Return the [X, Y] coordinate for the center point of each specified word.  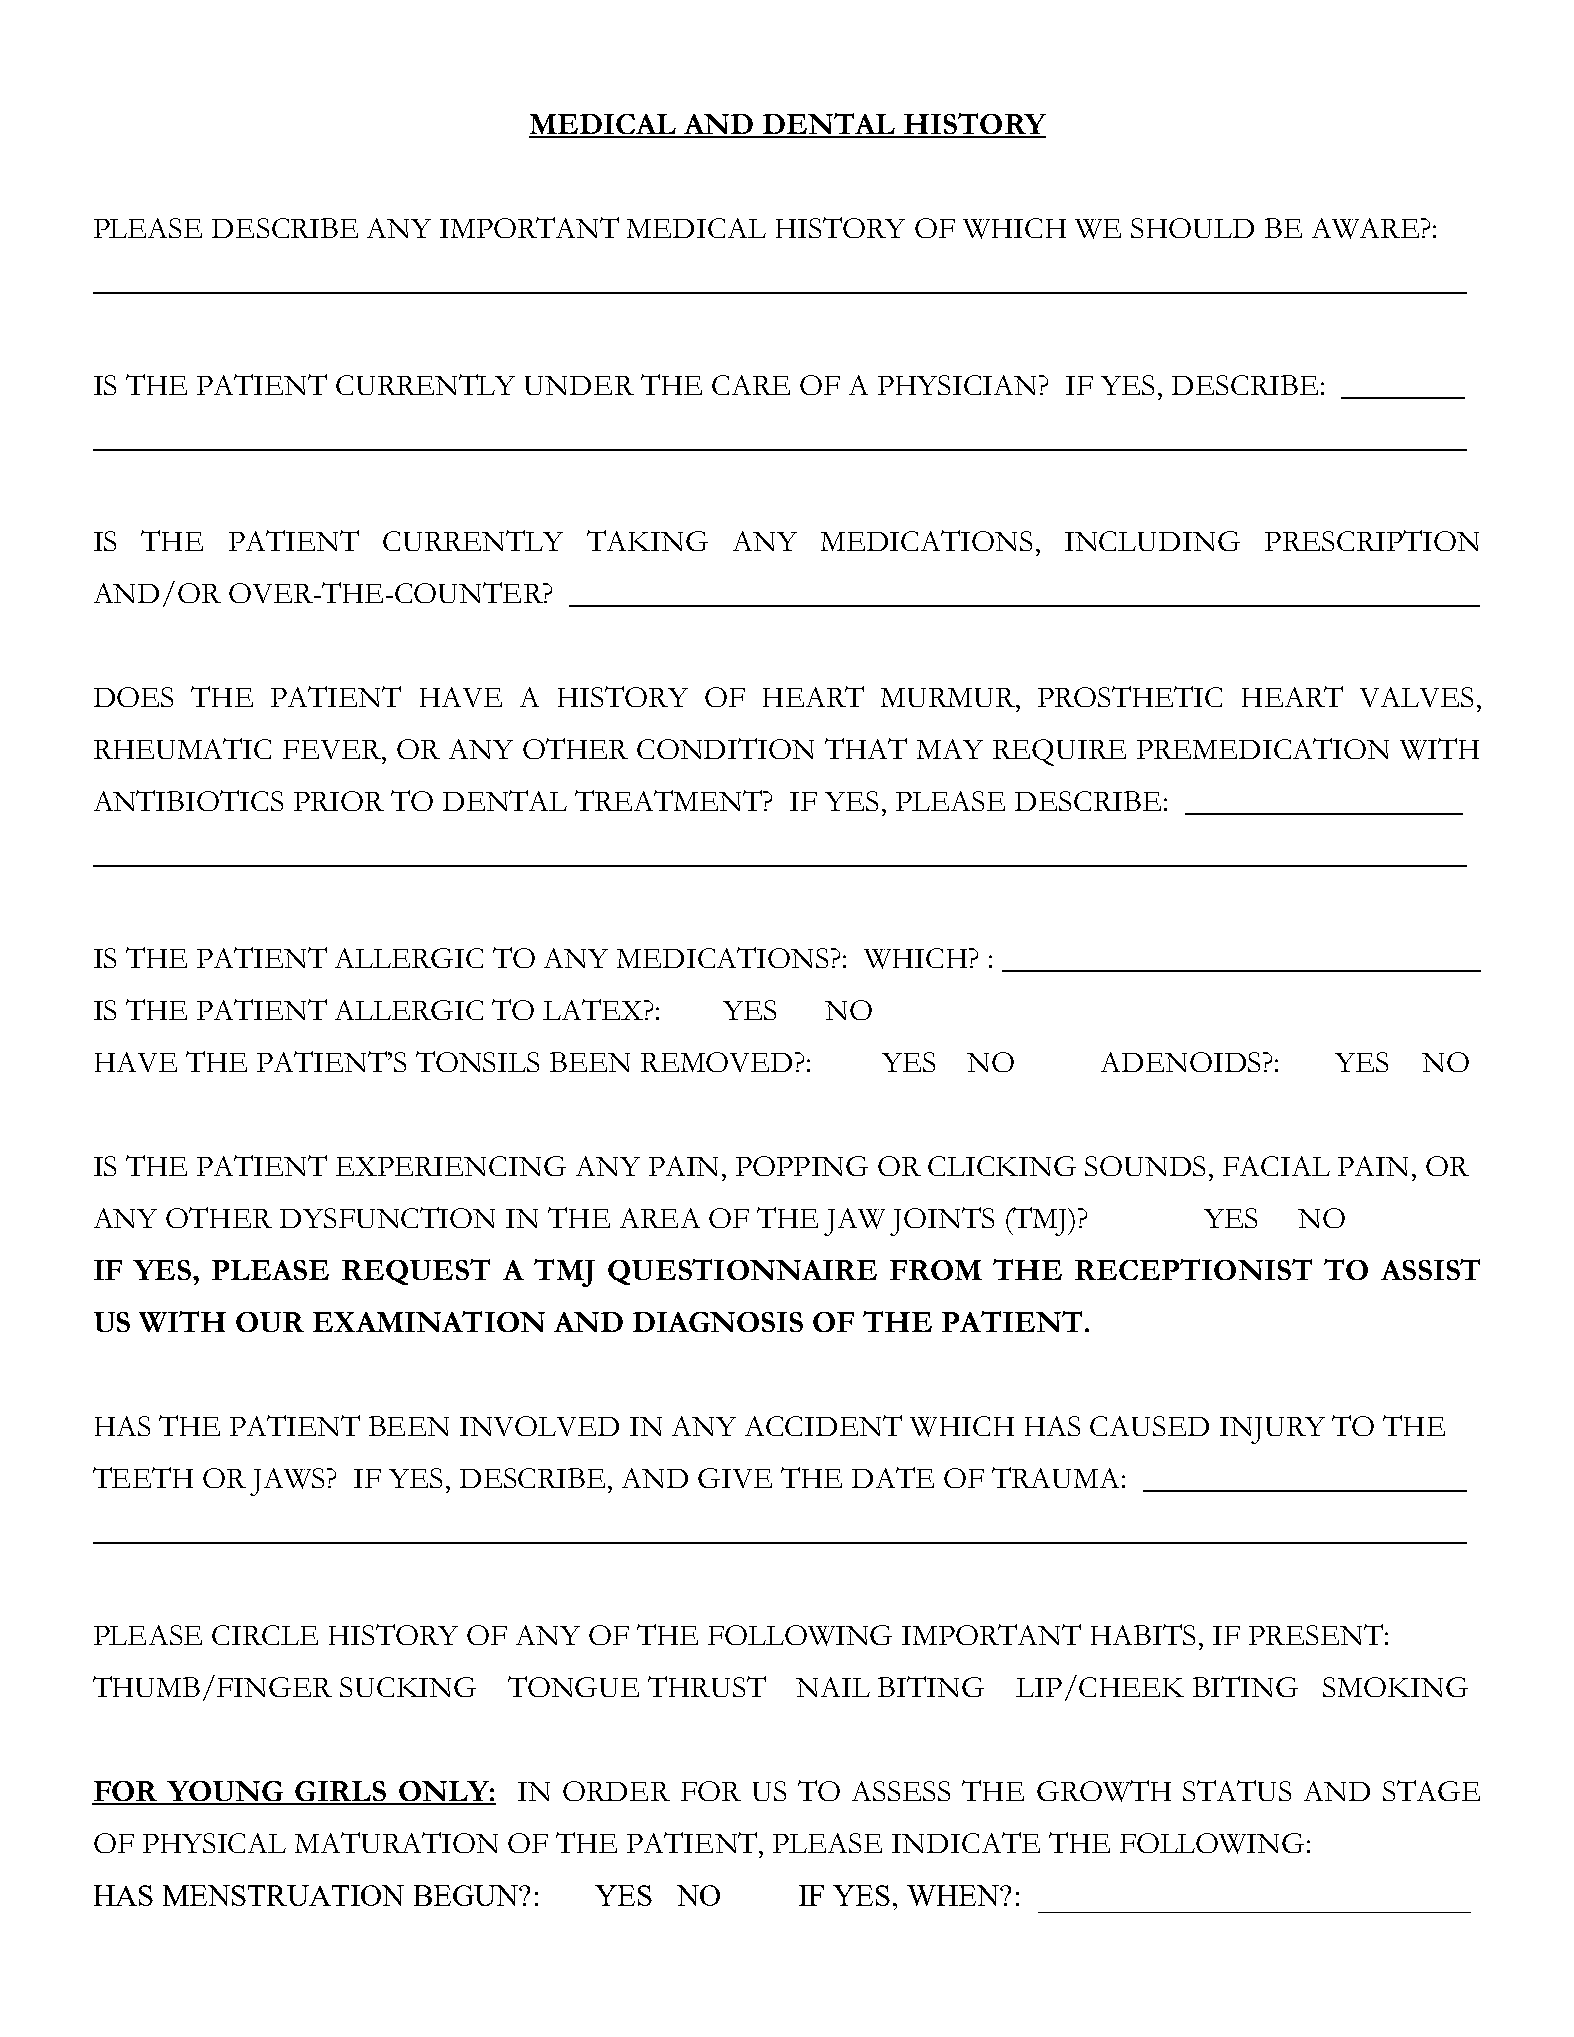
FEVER [333, 749]
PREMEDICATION [1263, 748]
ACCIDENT [823, 1425]
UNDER [579, 385]
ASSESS [901, 1791]
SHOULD [1192, 228]
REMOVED [718, 1062]
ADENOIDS [1182, 1062]
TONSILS [477, 1061]
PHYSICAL [214, 1843]
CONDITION [725, 748]
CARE [751, 385]
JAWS [289, 1482]
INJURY [1272, 1430]
